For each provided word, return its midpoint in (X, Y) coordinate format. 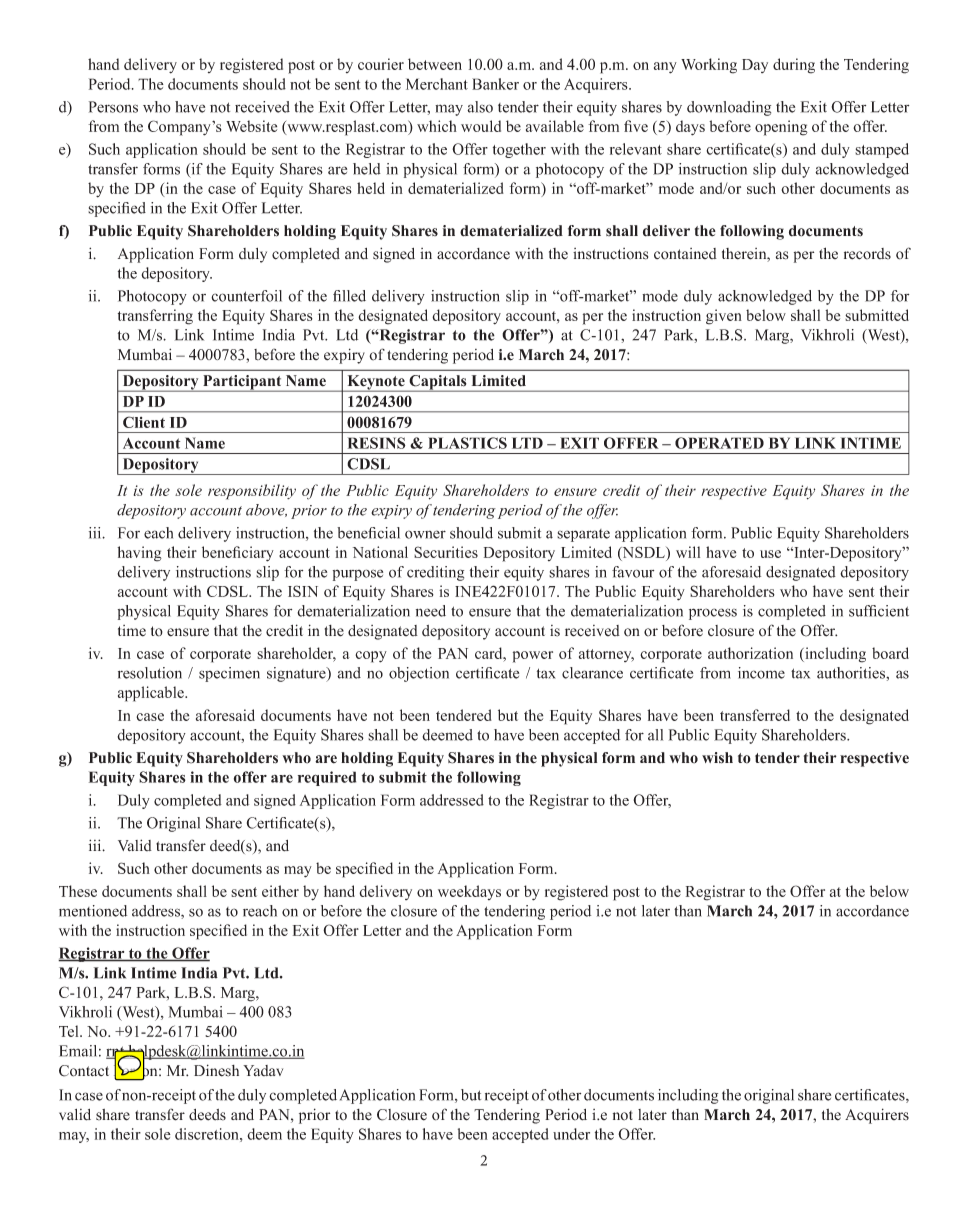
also (480, 107)
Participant (242, 383)
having (139, 554)
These (78, 891)
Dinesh (216, 1070)
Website (251, 126)
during (794, 66)
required (327, 778)
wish (717, 758)
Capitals (438, 383)
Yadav (263, 1070)
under (571, 1134)
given (724, 317)
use (770, 554)
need (431, 611)
